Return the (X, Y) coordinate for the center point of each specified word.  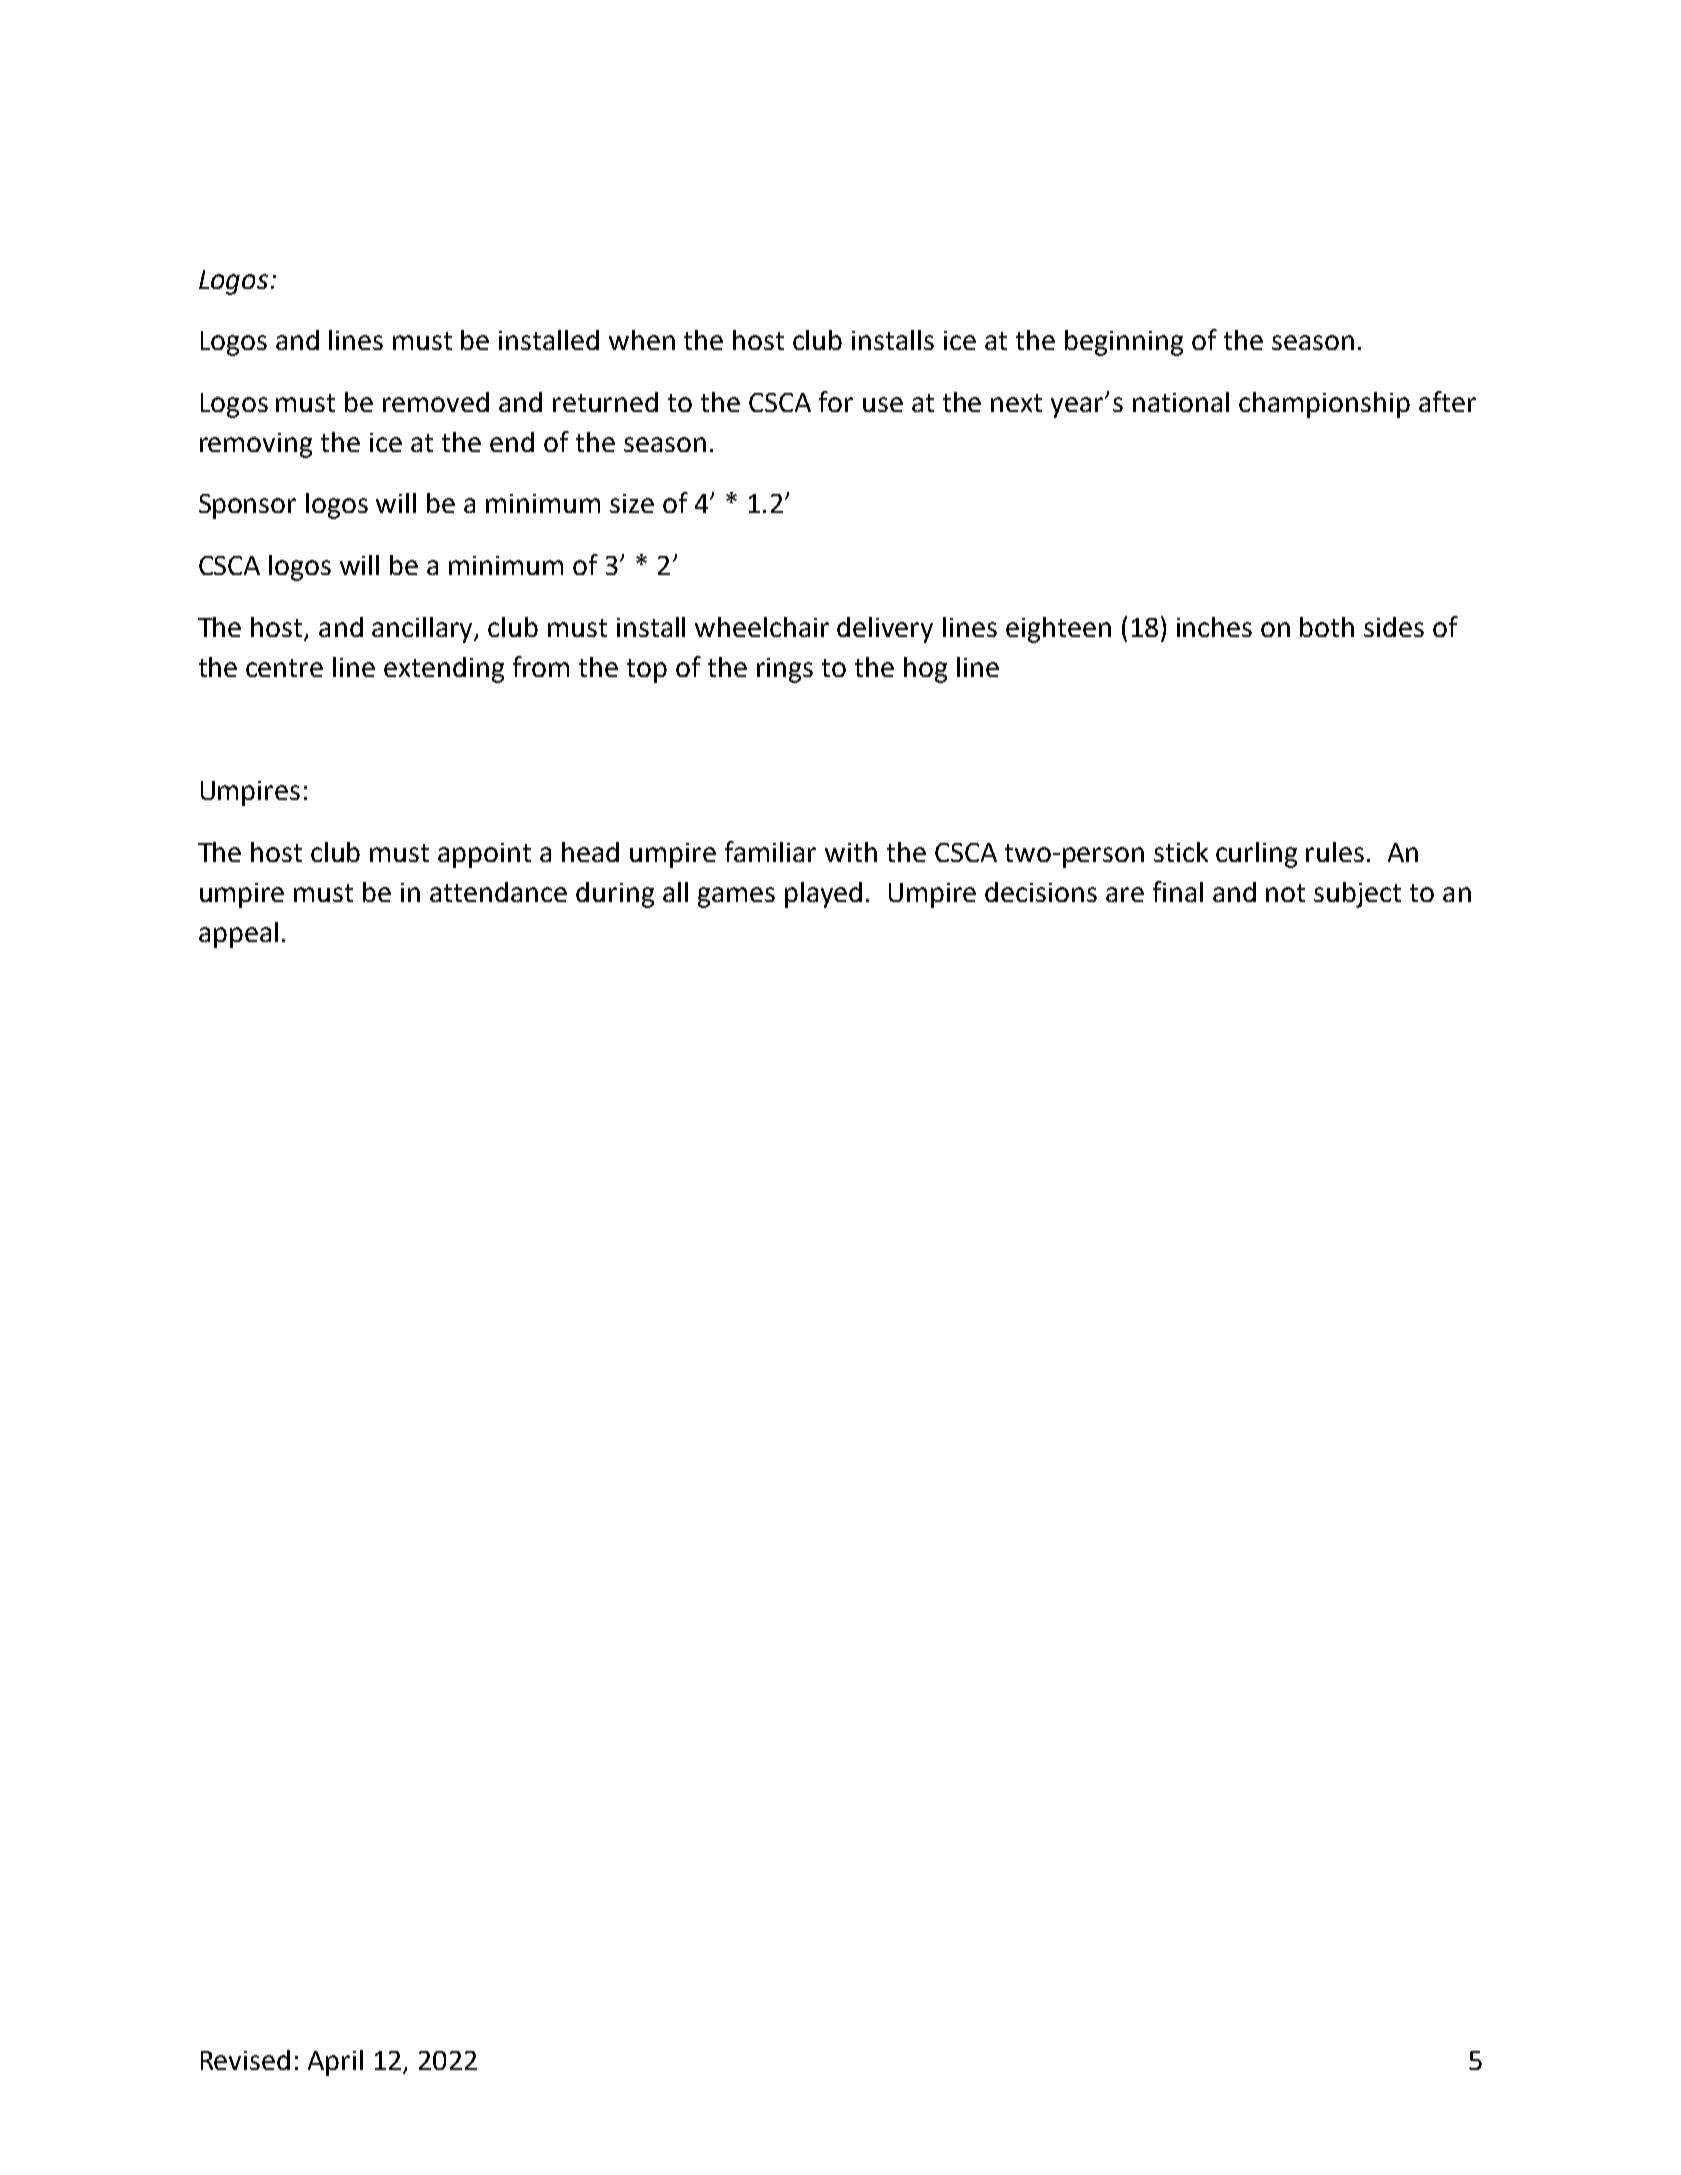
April (335, 2063)
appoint (484, 855)
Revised (245, 2060)
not (1285, 893)
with (851, 852)
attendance (498, 892)
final (1178, 891)
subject (1357, 895)
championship (1324, 405)
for (836, 401)
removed (436, 402)
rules (1335, 852)
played (823, 895)
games (736, 897)
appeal (238, 935)
